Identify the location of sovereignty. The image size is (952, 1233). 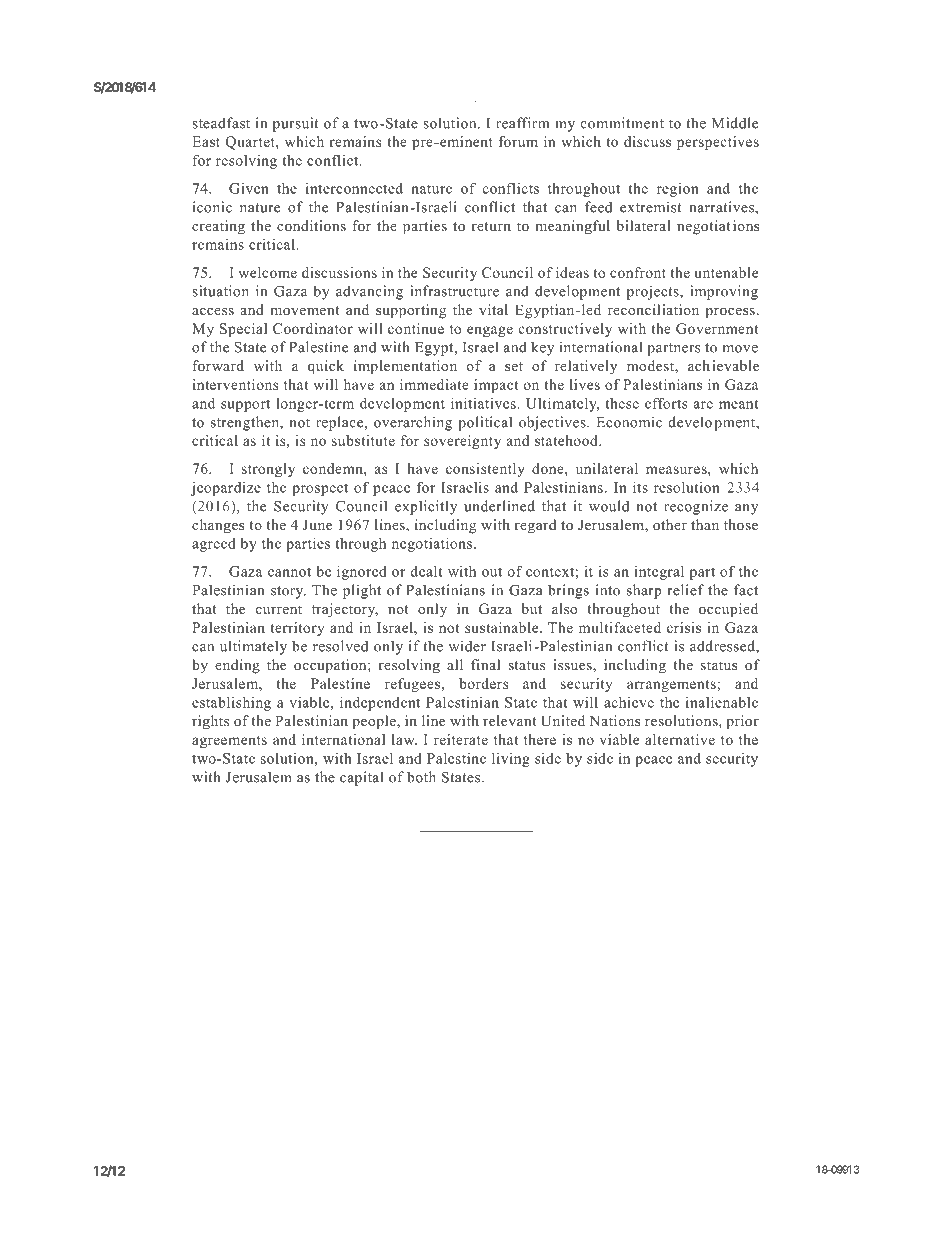
(462, 442).
